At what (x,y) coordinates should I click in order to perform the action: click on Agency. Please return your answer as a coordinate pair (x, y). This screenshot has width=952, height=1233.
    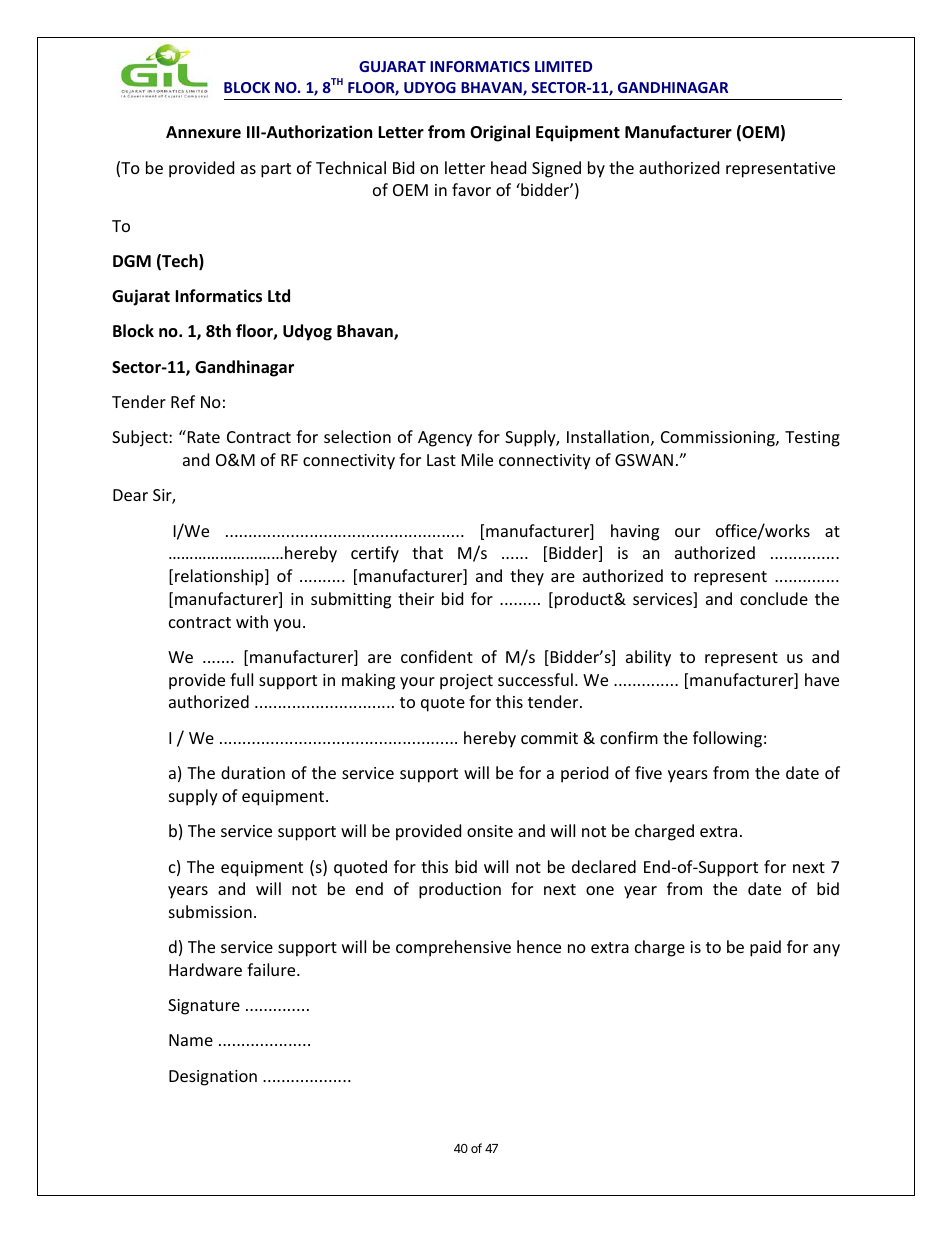
    Looking at the image, I should click on (445, 439).
